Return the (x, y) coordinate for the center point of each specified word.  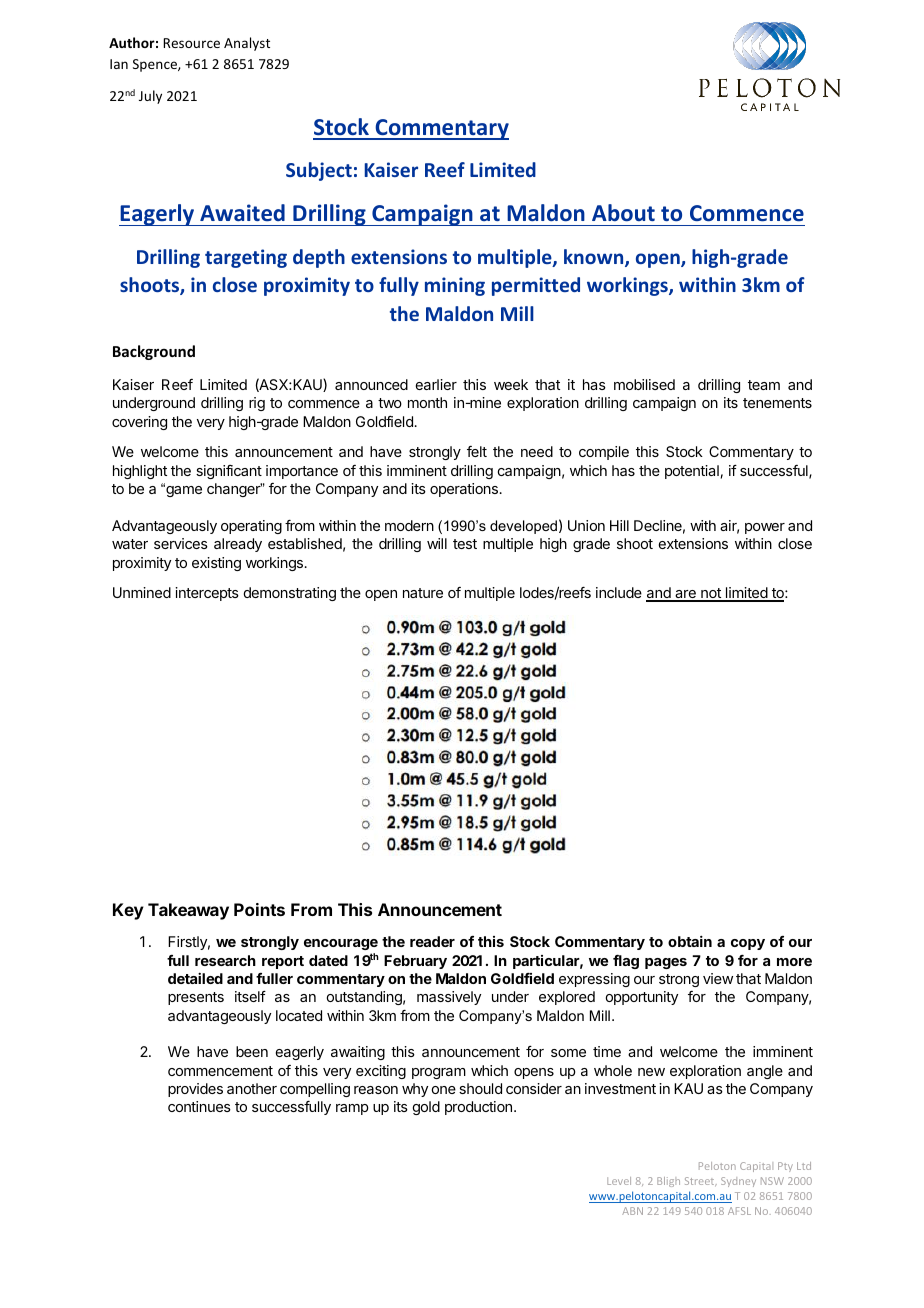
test (465, 544)
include (619, 592)
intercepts (207, 594)
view (718, 978)
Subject (319, 171)
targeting (246, 258)
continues (199, 1106)
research (225, 960)
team (764, 385)
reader (432, 941)
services (181, 543)
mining (455, 286)
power (765, 528)
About (623, 213)
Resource (191, 43)
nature (423, 593)
